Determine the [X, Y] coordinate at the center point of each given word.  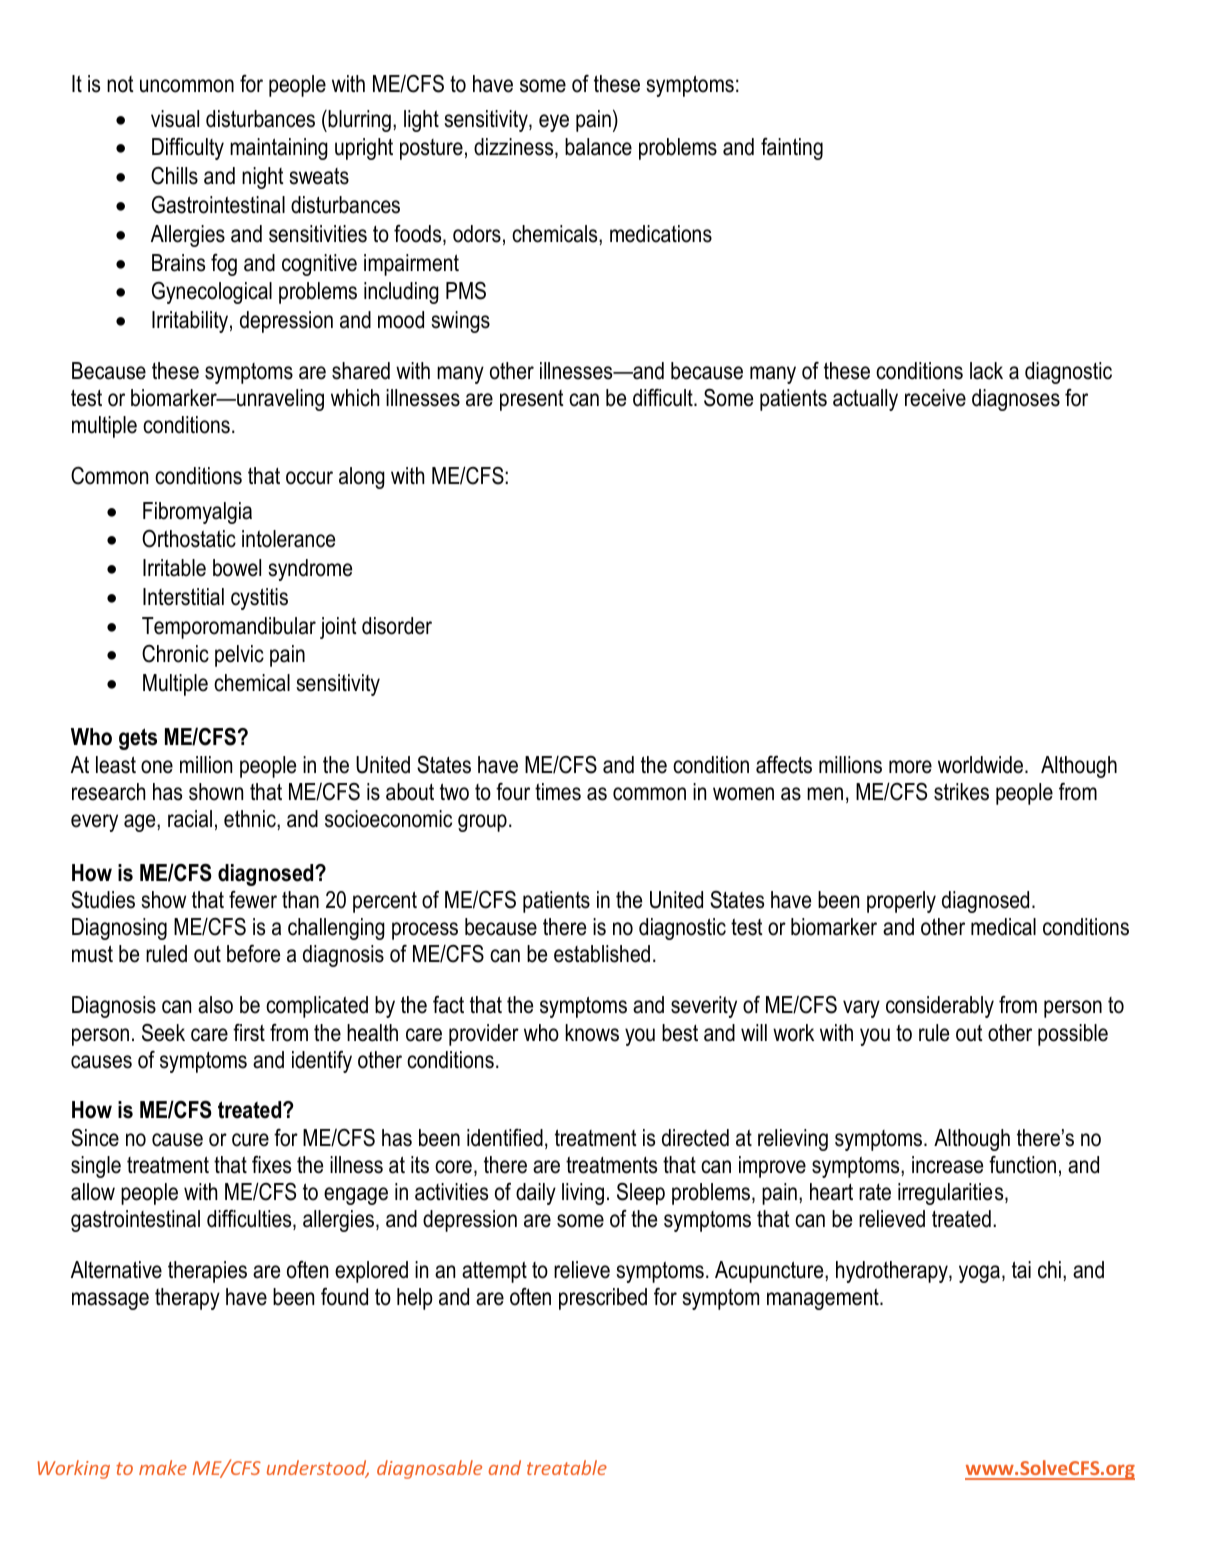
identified [505, 1138]
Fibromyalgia [197, 513]
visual [175, 119]
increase [947, 1165]
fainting [792, 149]
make [163, 1467]
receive [935, 398]
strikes [961, 792]
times [558, 792]
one [157, 767]
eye [554, 123]
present [532, 400]
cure [250, 1140]
